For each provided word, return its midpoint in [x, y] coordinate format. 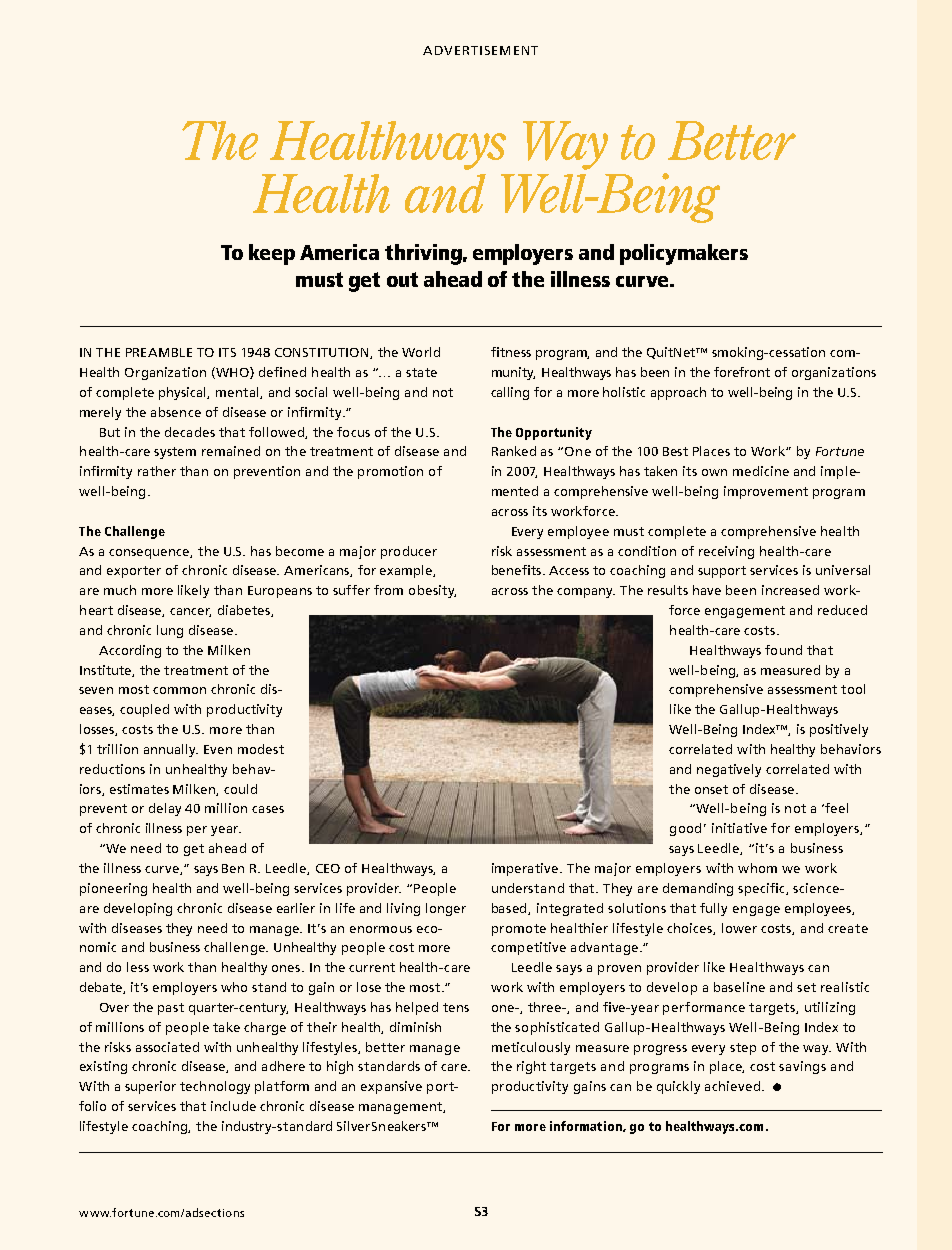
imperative [526, 869]
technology [215, 1087]
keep [272, 254]
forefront [742, 372]
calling [510, 393]
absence [176, 412]
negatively [729, 770]
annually [171, 750]
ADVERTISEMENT [480, 50]
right [531, 1067]
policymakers [684, 254]
